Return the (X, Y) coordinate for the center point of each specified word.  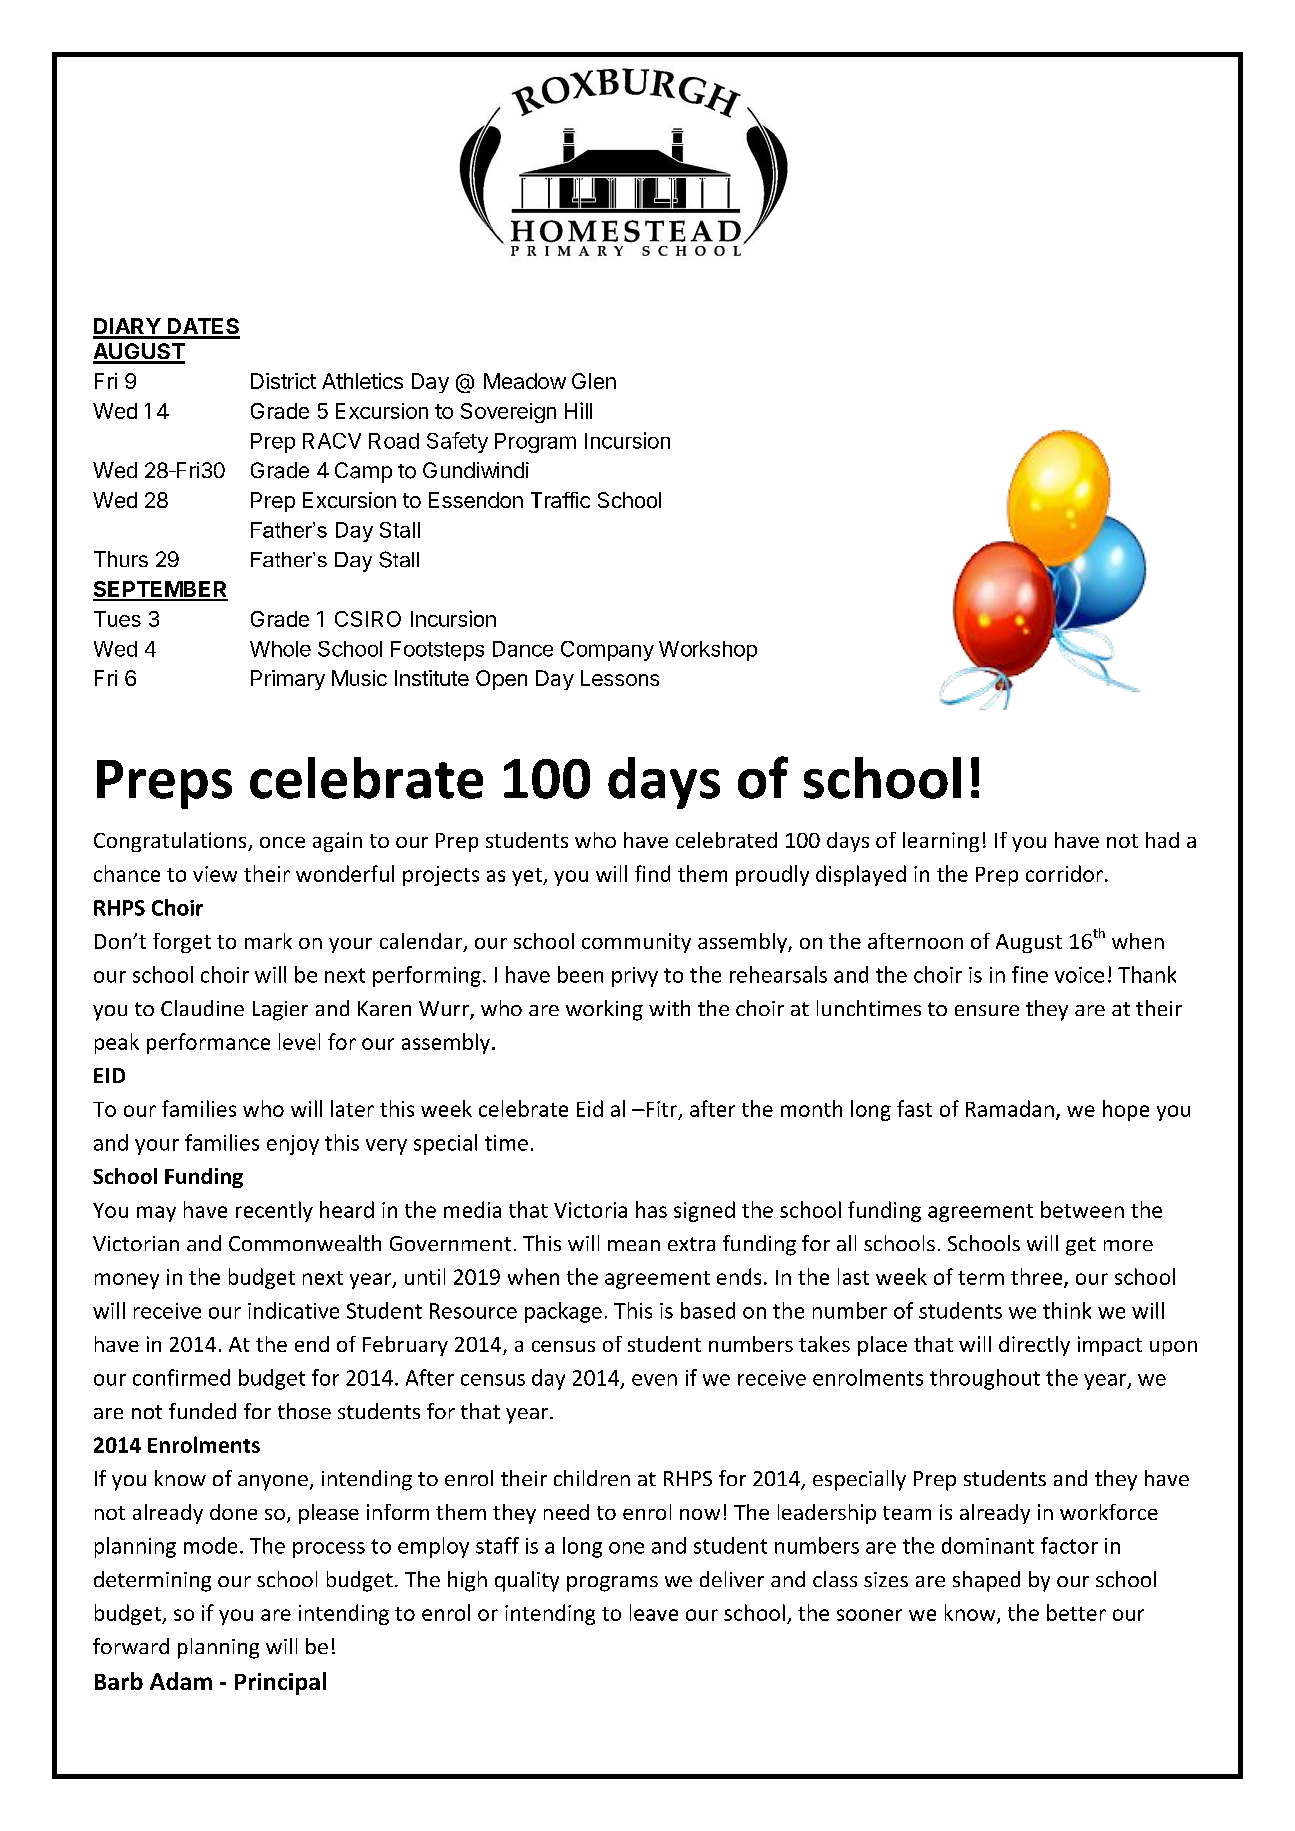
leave (654, 1612)
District (283, 381)
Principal (280, 1683)
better (1076, 1612)
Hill (578, 410)
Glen (594, 381)
